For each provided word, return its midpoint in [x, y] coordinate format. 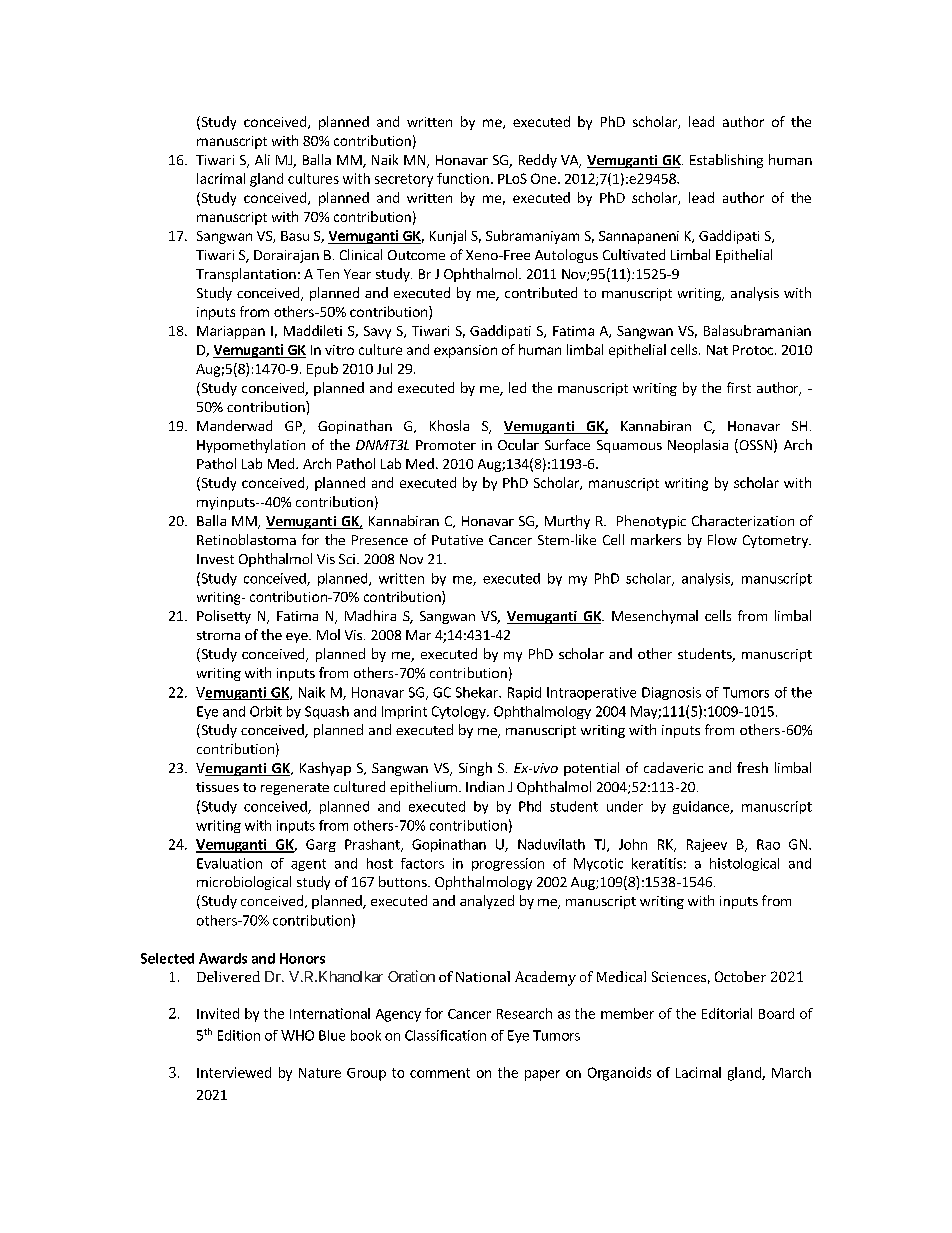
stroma [218, 635]
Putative [457, 540]
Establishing [726, 161]
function [463, 178]
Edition [239, 1035]
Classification [445, 1035]
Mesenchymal [655, 617]
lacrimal [221, 178]
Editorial [727, 1013]
